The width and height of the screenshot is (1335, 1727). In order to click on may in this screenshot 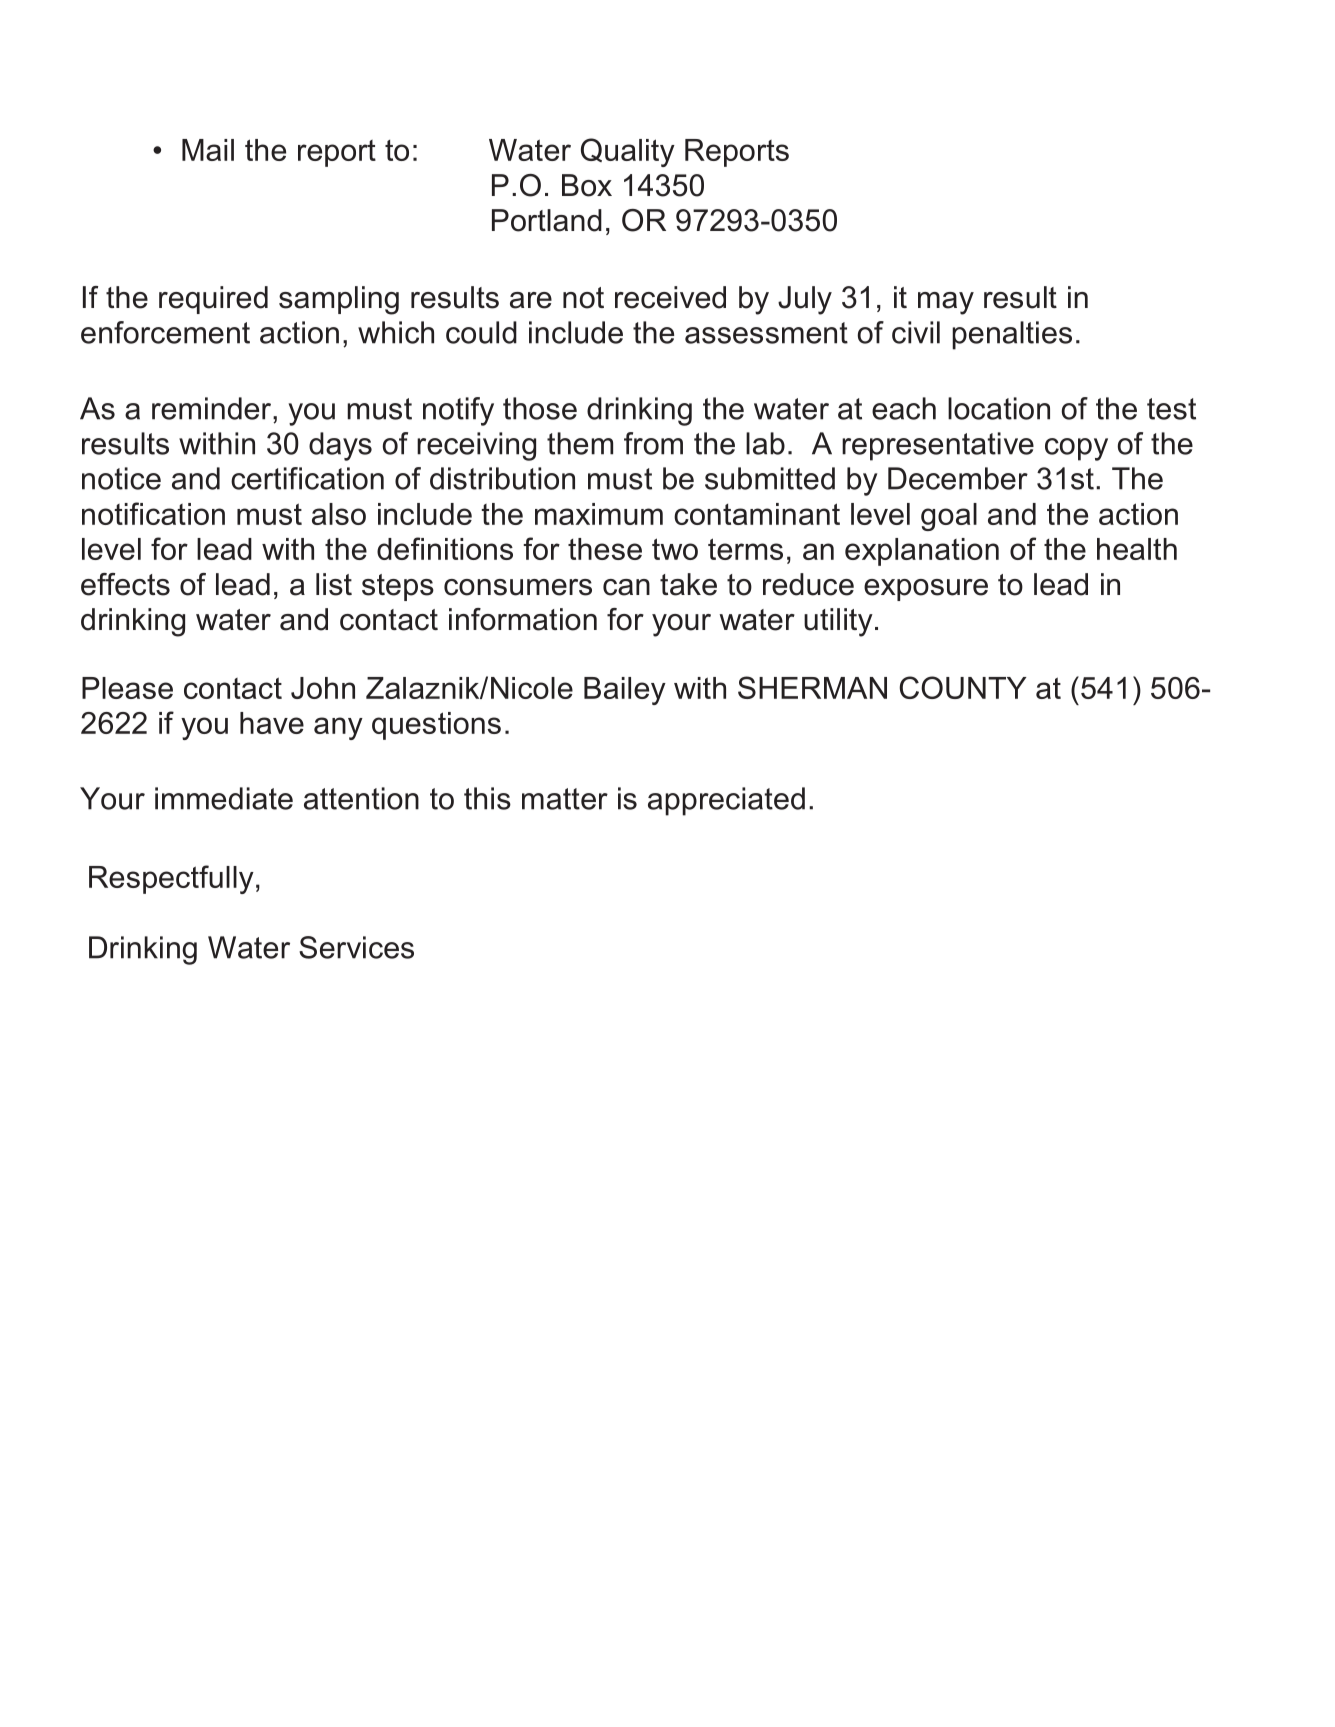, I will do `click(946, 303)`.
